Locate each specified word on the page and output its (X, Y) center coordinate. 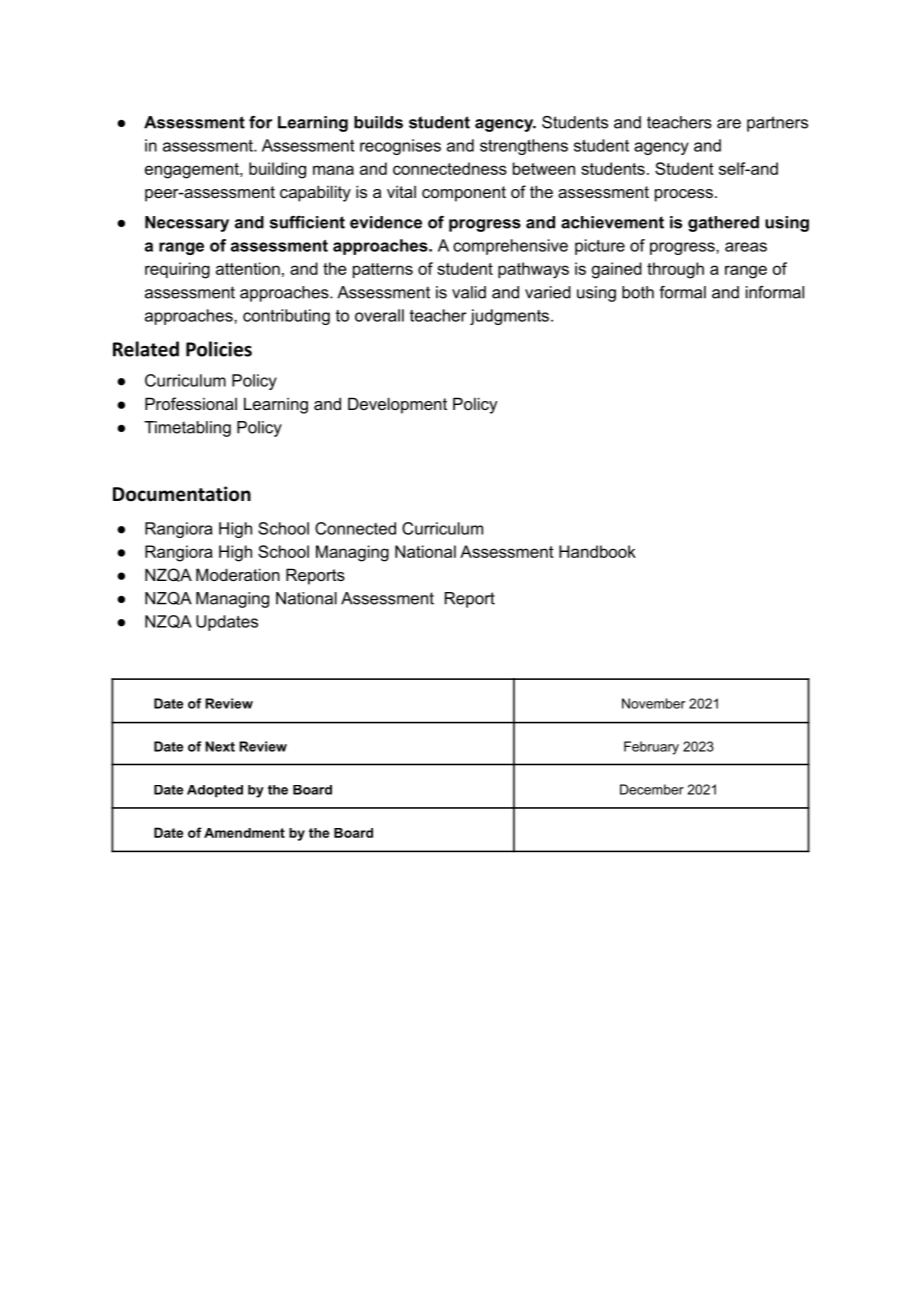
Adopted (215, 791)
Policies (219, 349)
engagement (193, 171)
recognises (400, 147)
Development (397, 405)
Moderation (238, 574)
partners (777, 124)
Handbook (597, 551)
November (653, 703)
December (652, 789)
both (638, 292)
